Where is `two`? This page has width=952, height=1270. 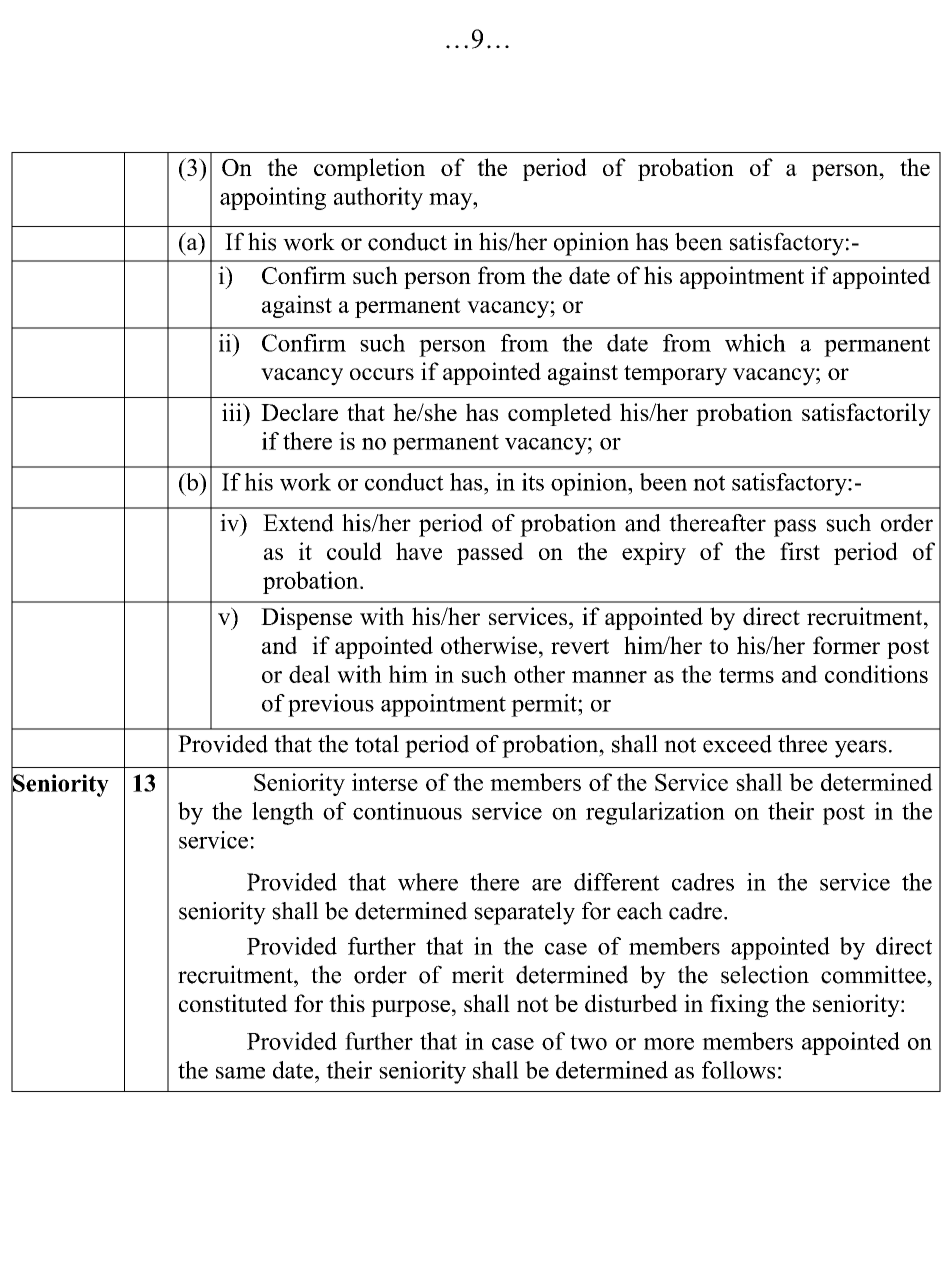 two is located at coordinates (588, 1042).
